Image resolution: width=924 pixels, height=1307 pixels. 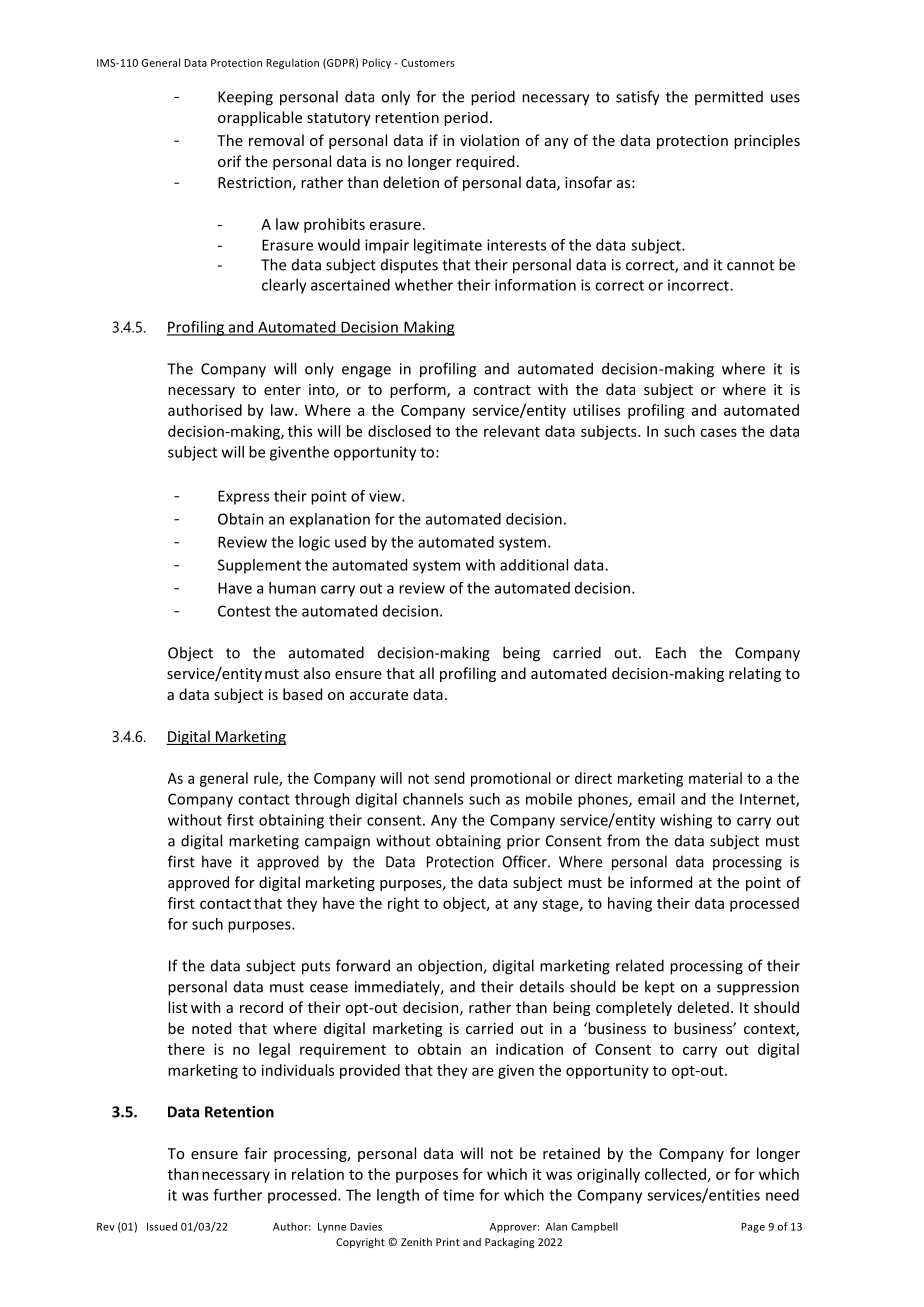 What do you see at coordinates (237, 1195) in the screenshot?
I see `further` at bounding box center [237, 1195].
